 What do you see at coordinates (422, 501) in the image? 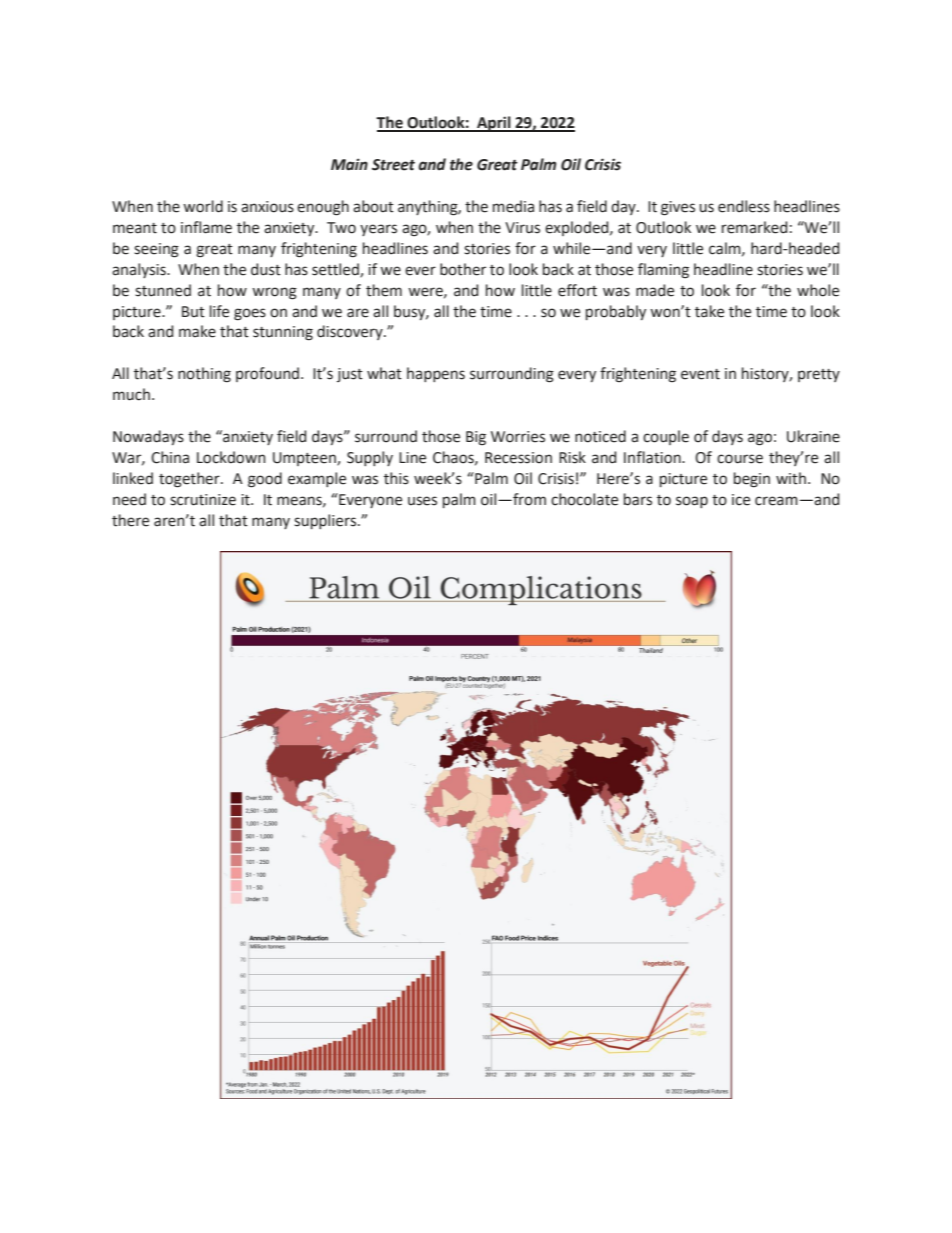
I see `uses` at bounding box center [422, 501].
